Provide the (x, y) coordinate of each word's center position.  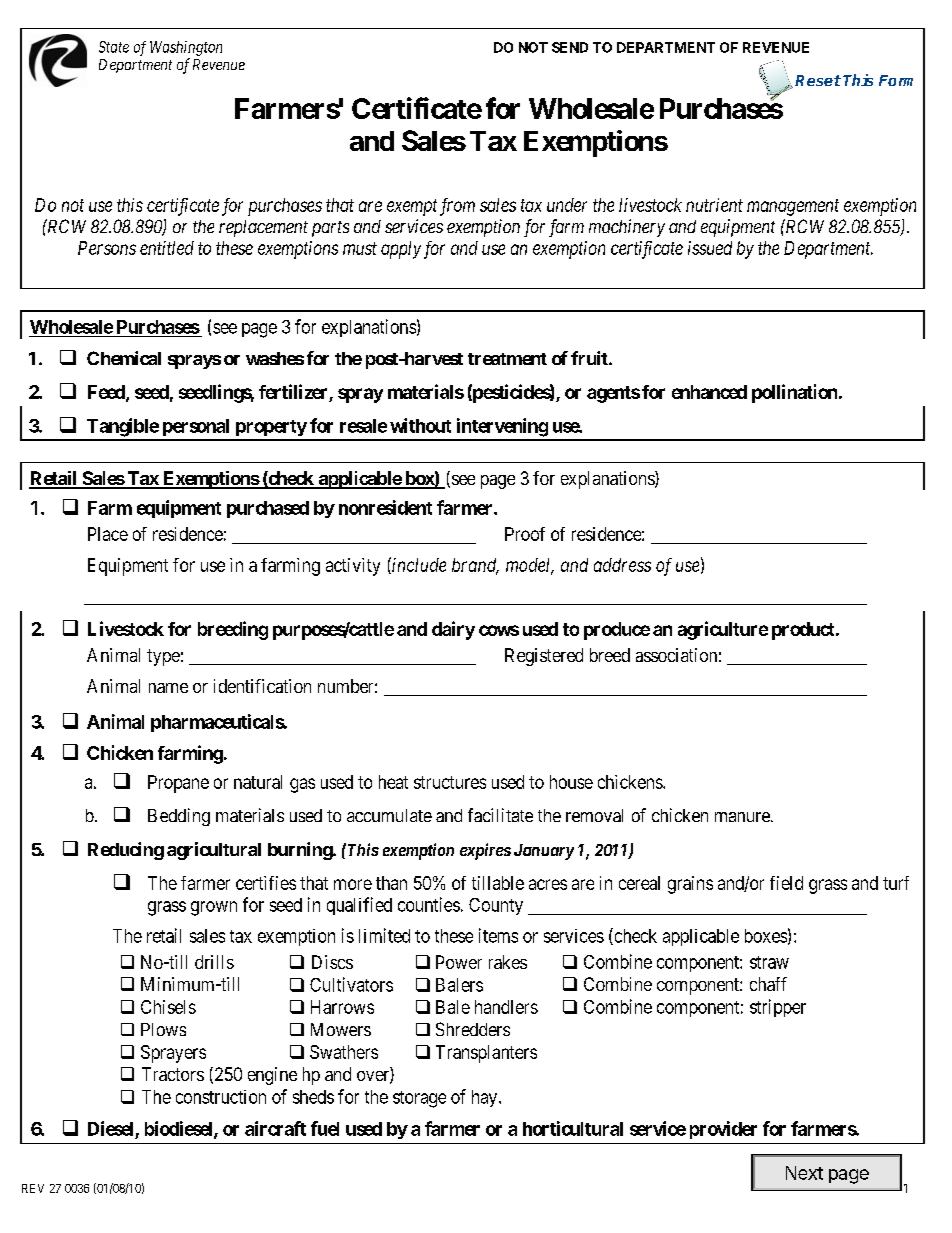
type (163, 657)
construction (221, 1097)
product (804, 631)
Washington (186, 48)
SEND (570, 47)
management (793, 207)
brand (475, 566)
